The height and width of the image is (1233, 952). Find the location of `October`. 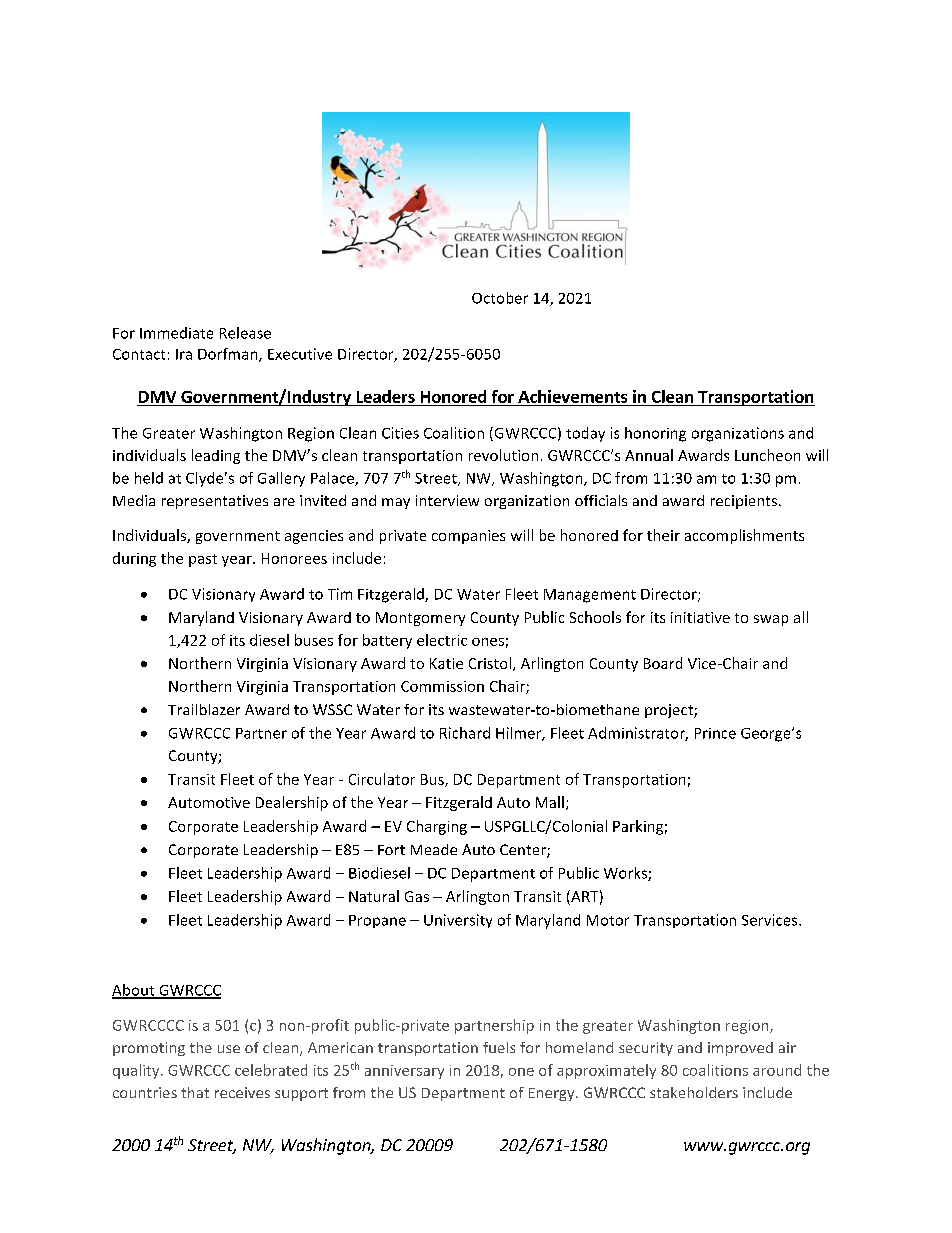

October is located at coordinates (500, 298).
